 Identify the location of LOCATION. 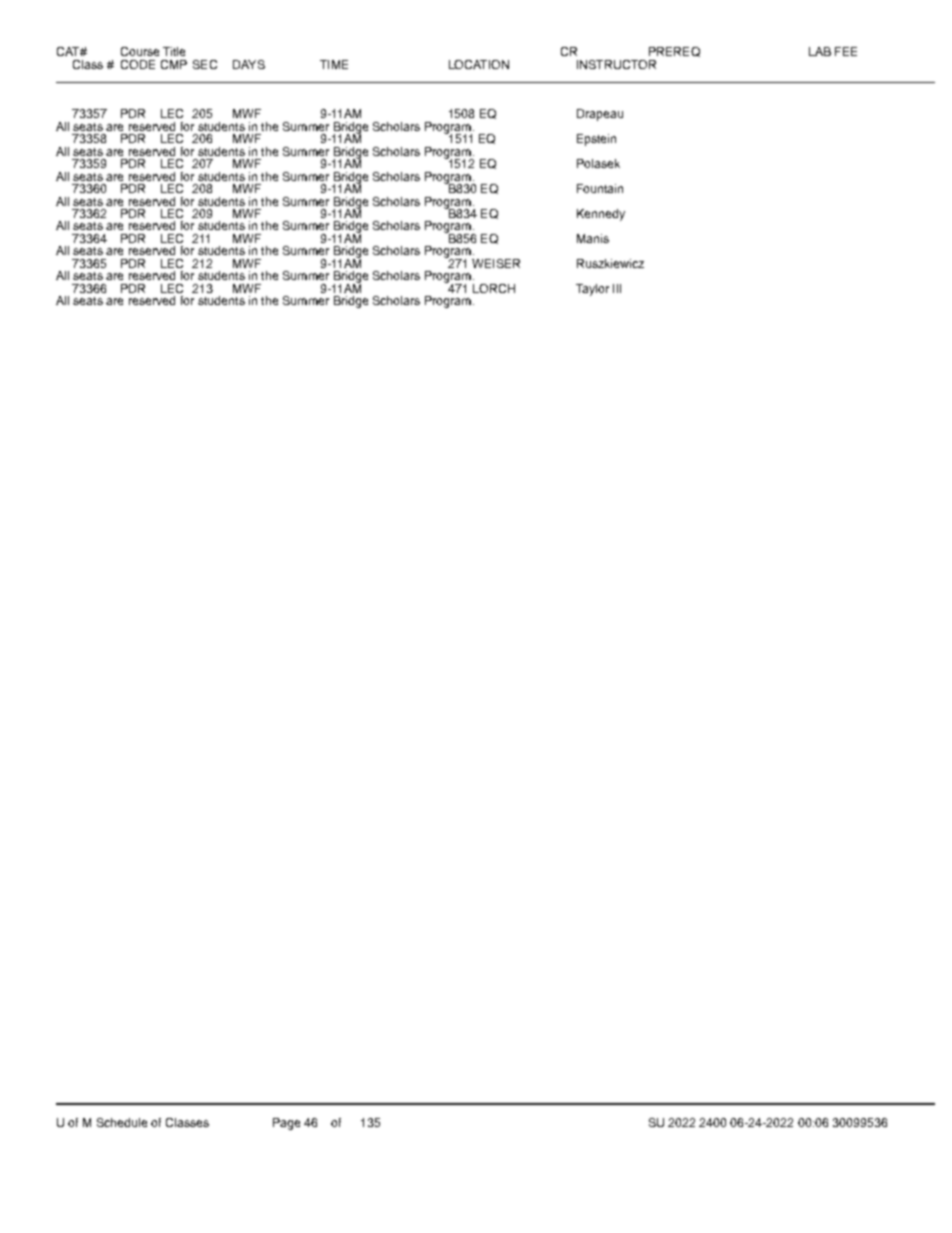
(479, 64).
